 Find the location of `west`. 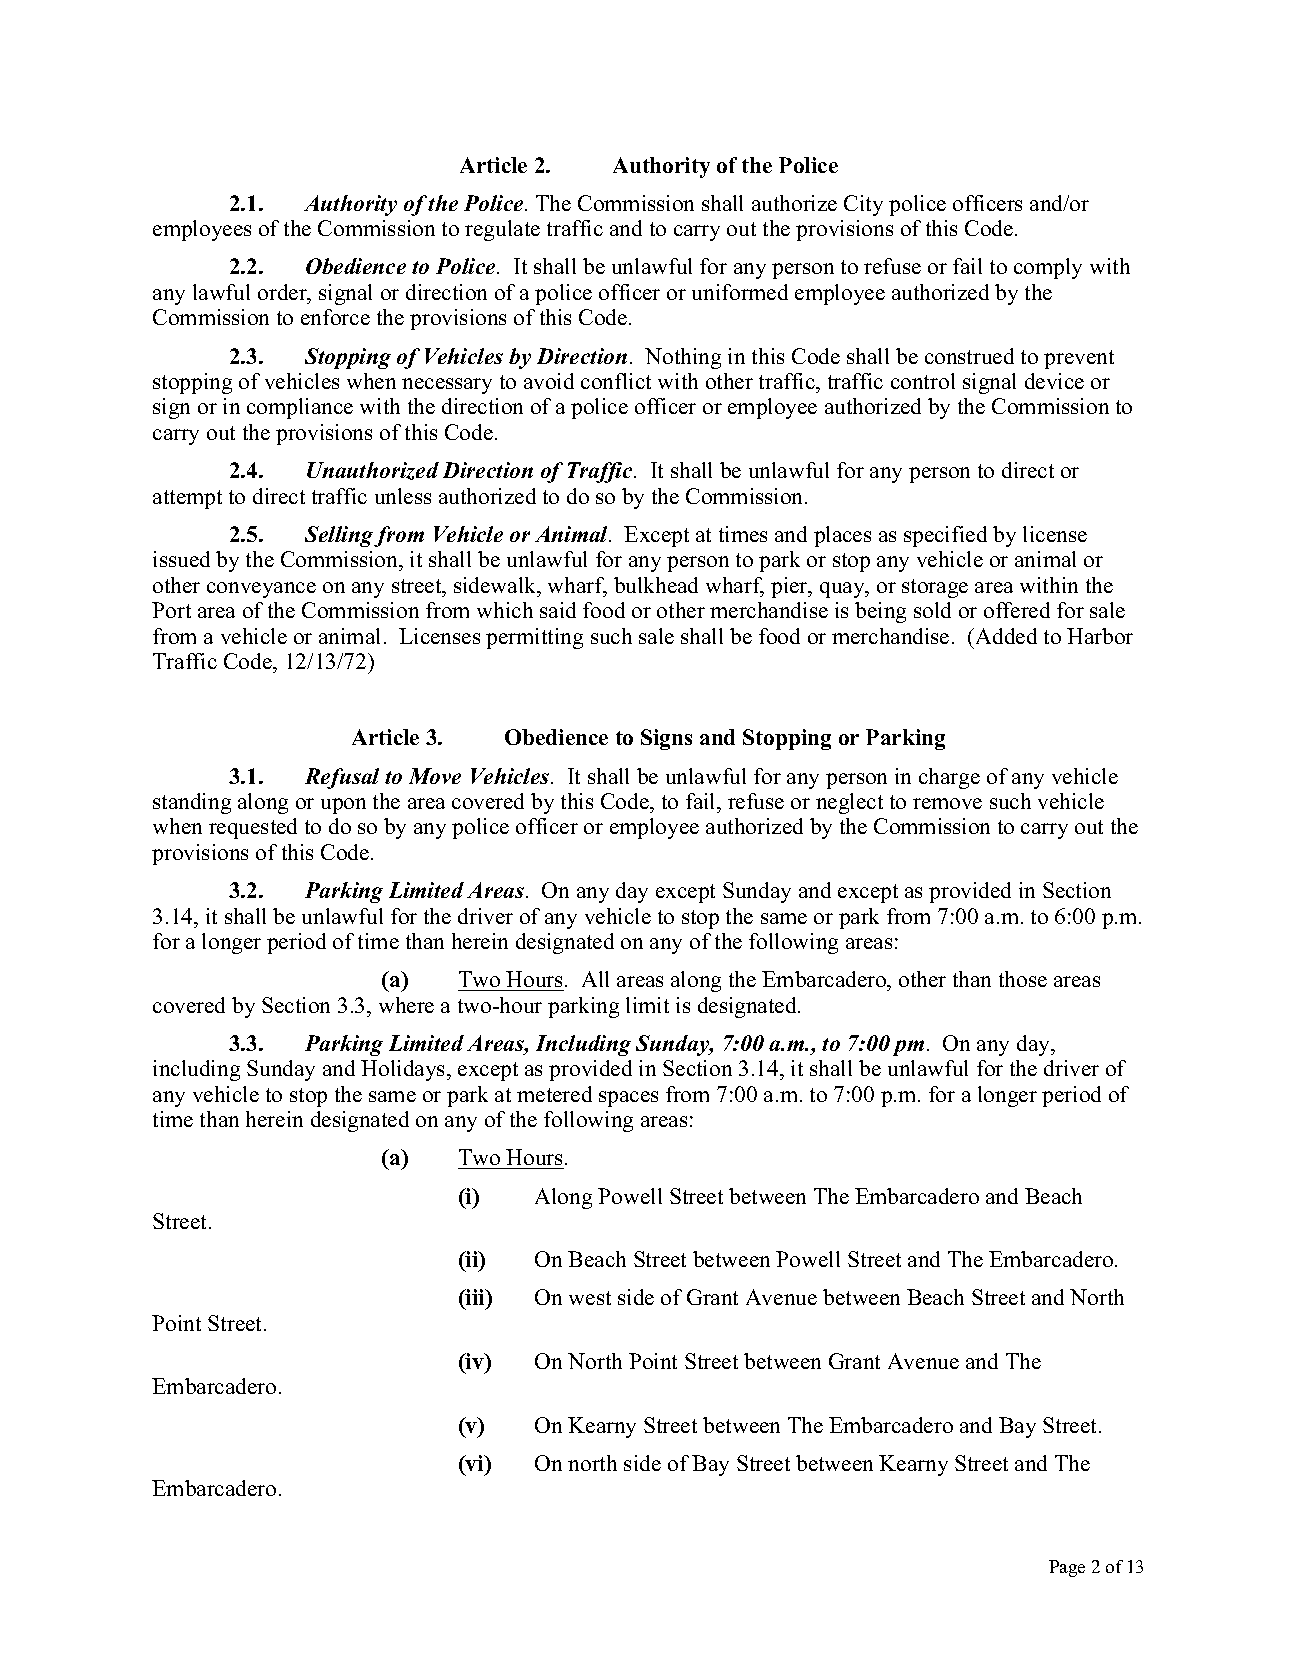

west is located at coordinates (590, 1298).
